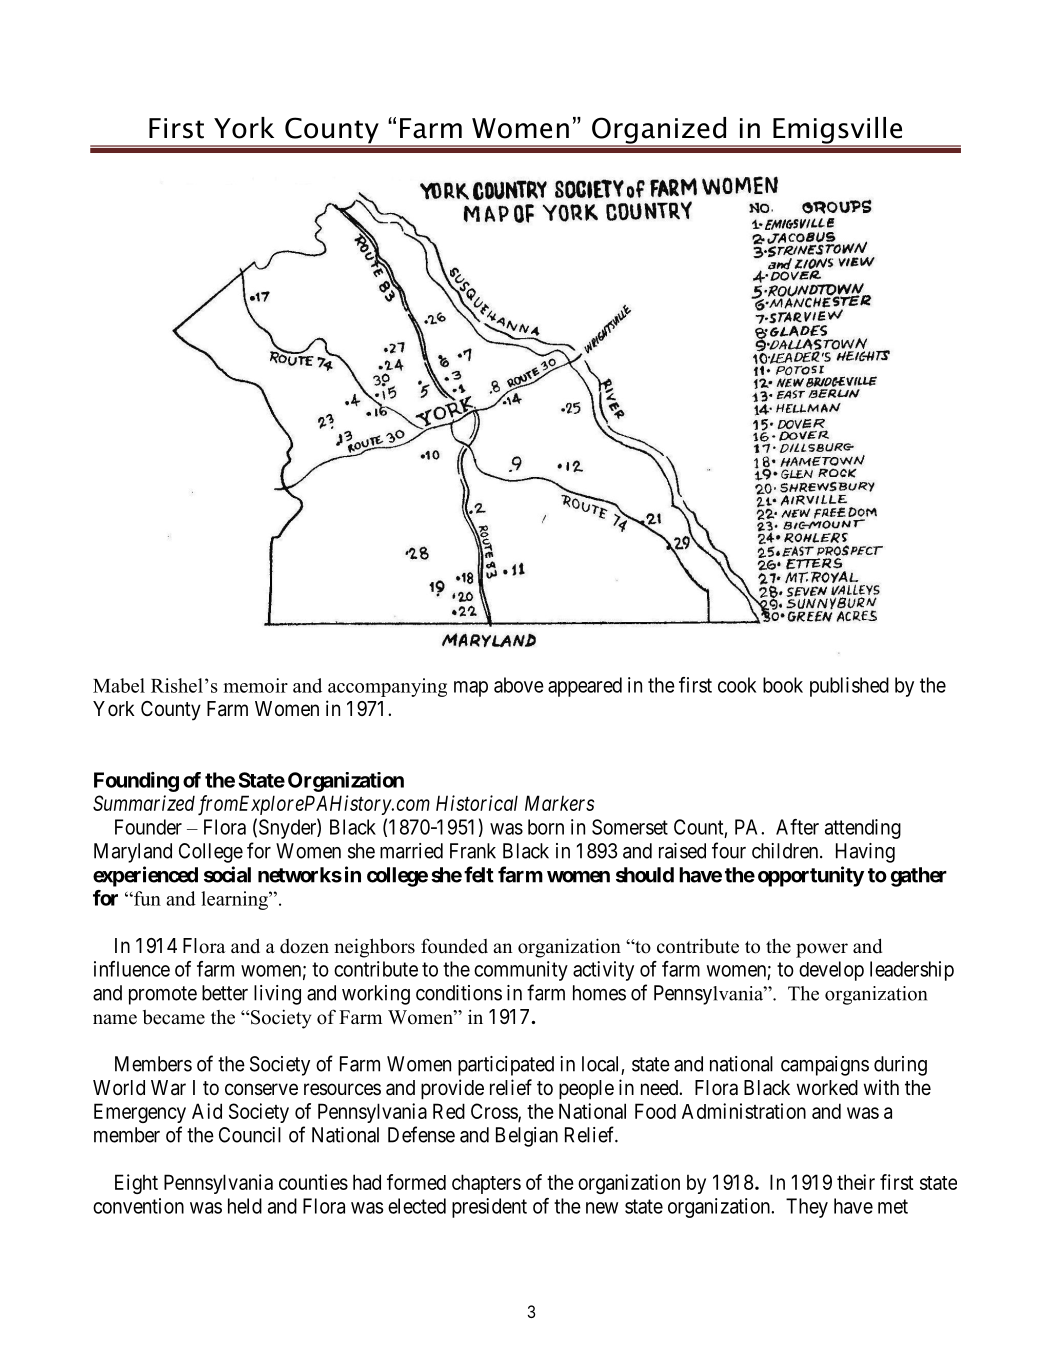 The image size is (1051, 1359). I want to click on book, so click(783, 685).
